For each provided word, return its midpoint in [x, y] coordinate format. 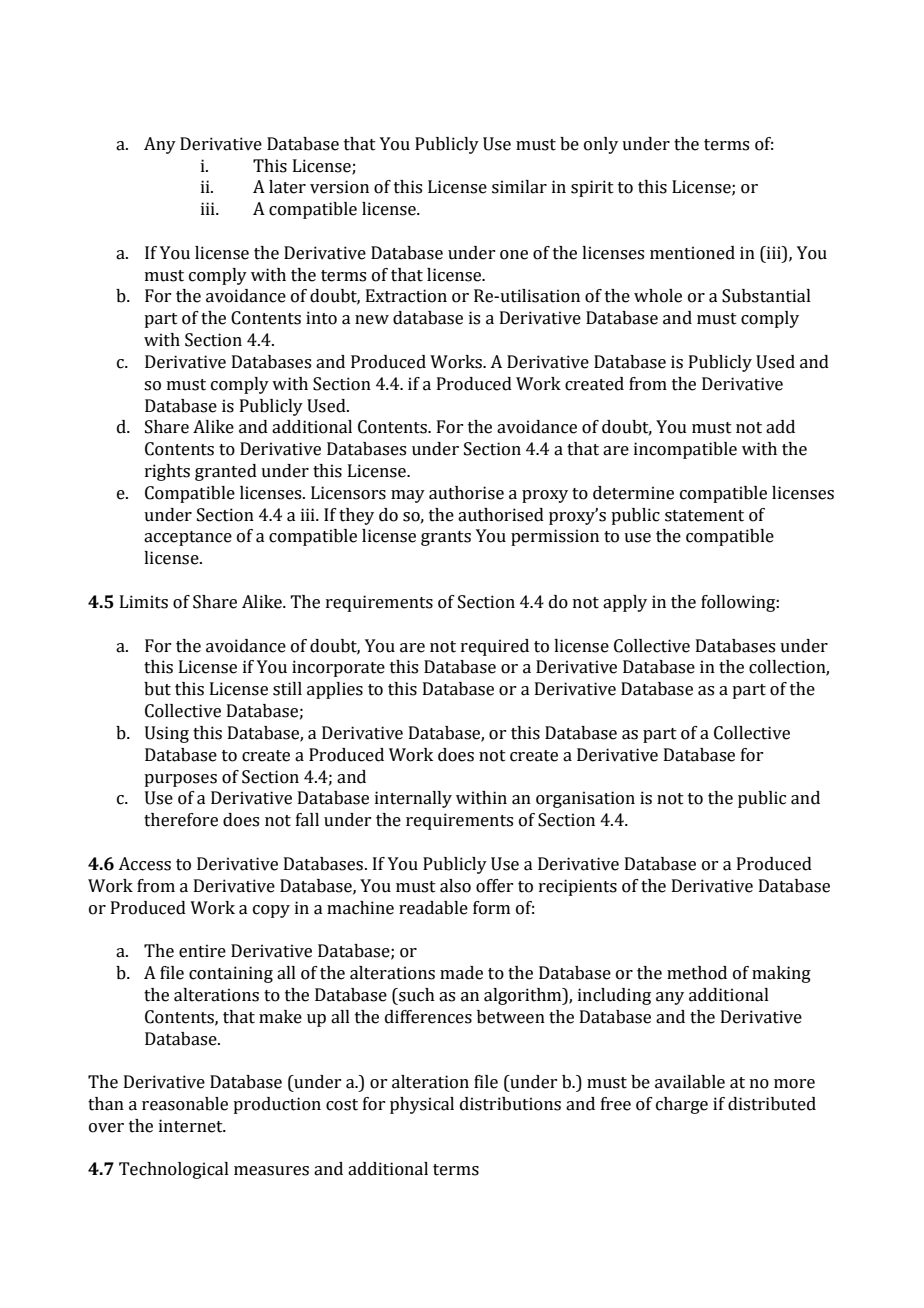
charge [682, 1105]
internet [192, 1126]
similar [519, 187]
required [495, 647]
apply [625, 603]
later [287, 187]
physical [422, 1105]
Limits [144, 602]
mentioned [692, 253]
